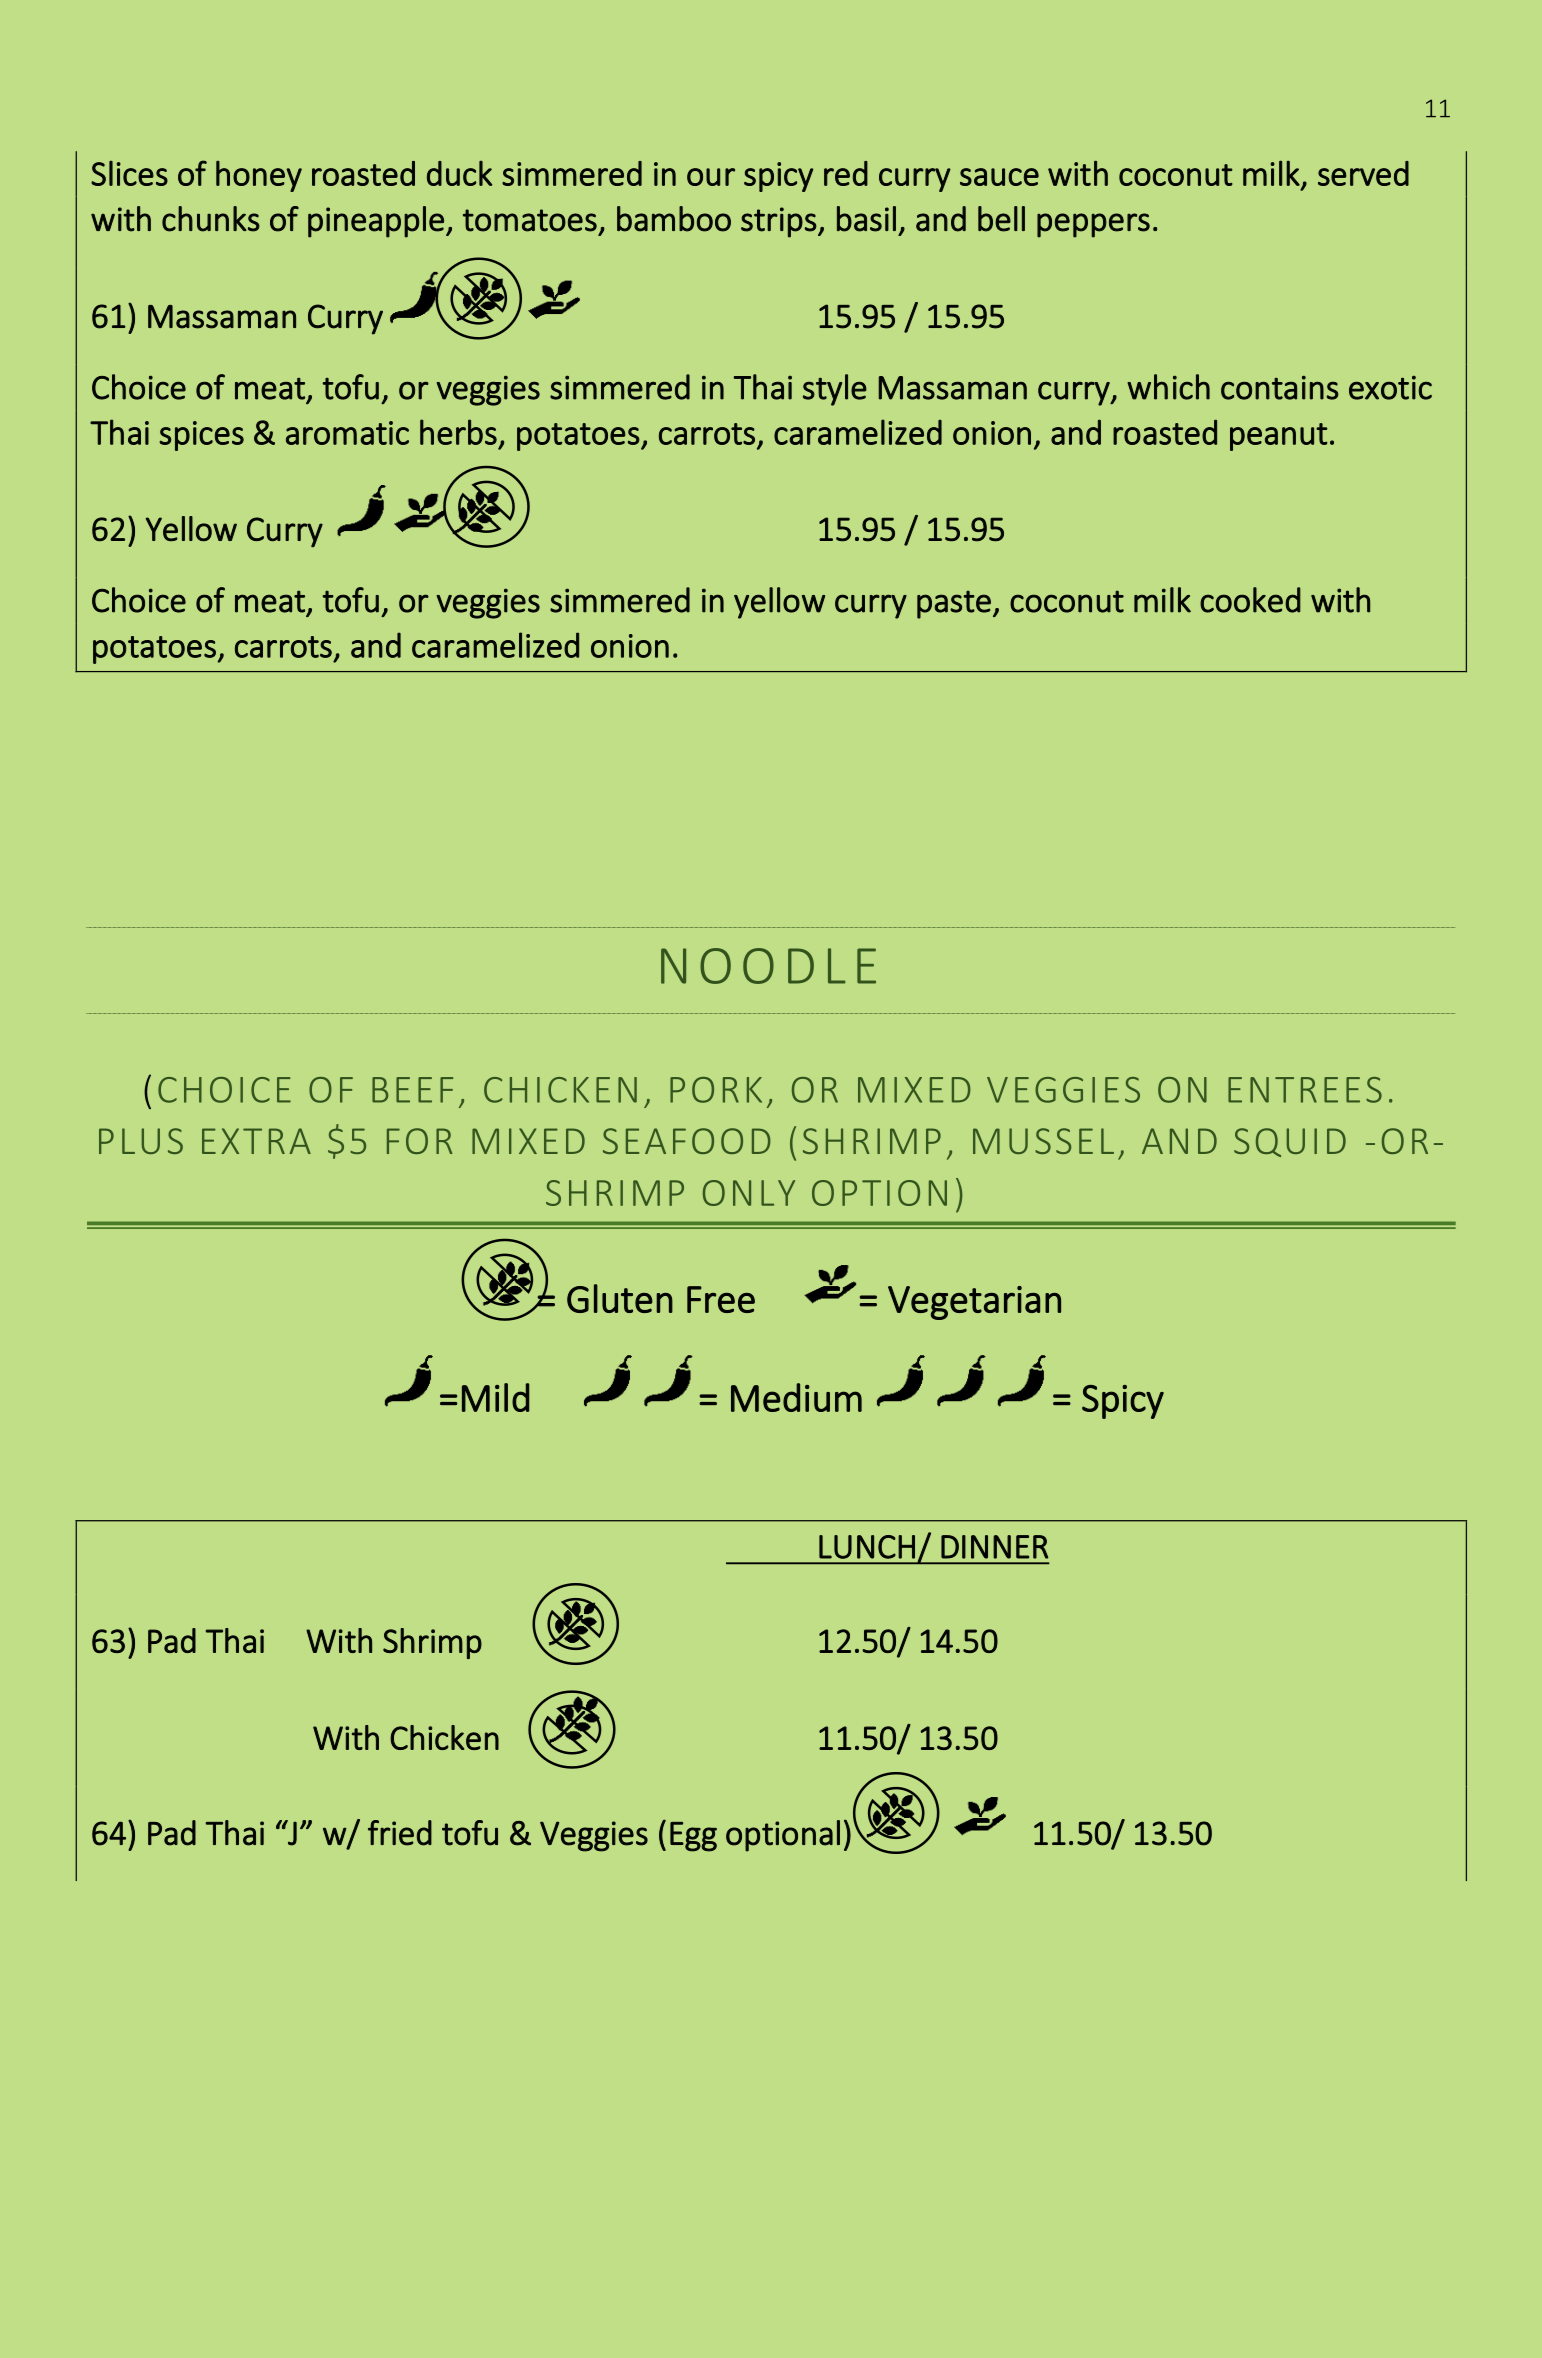 The height and width of the screenshot is (2358, 1542). Describe the element at coordinates (994, 1547) in the screenshot. I see `DINNER` at that location.
